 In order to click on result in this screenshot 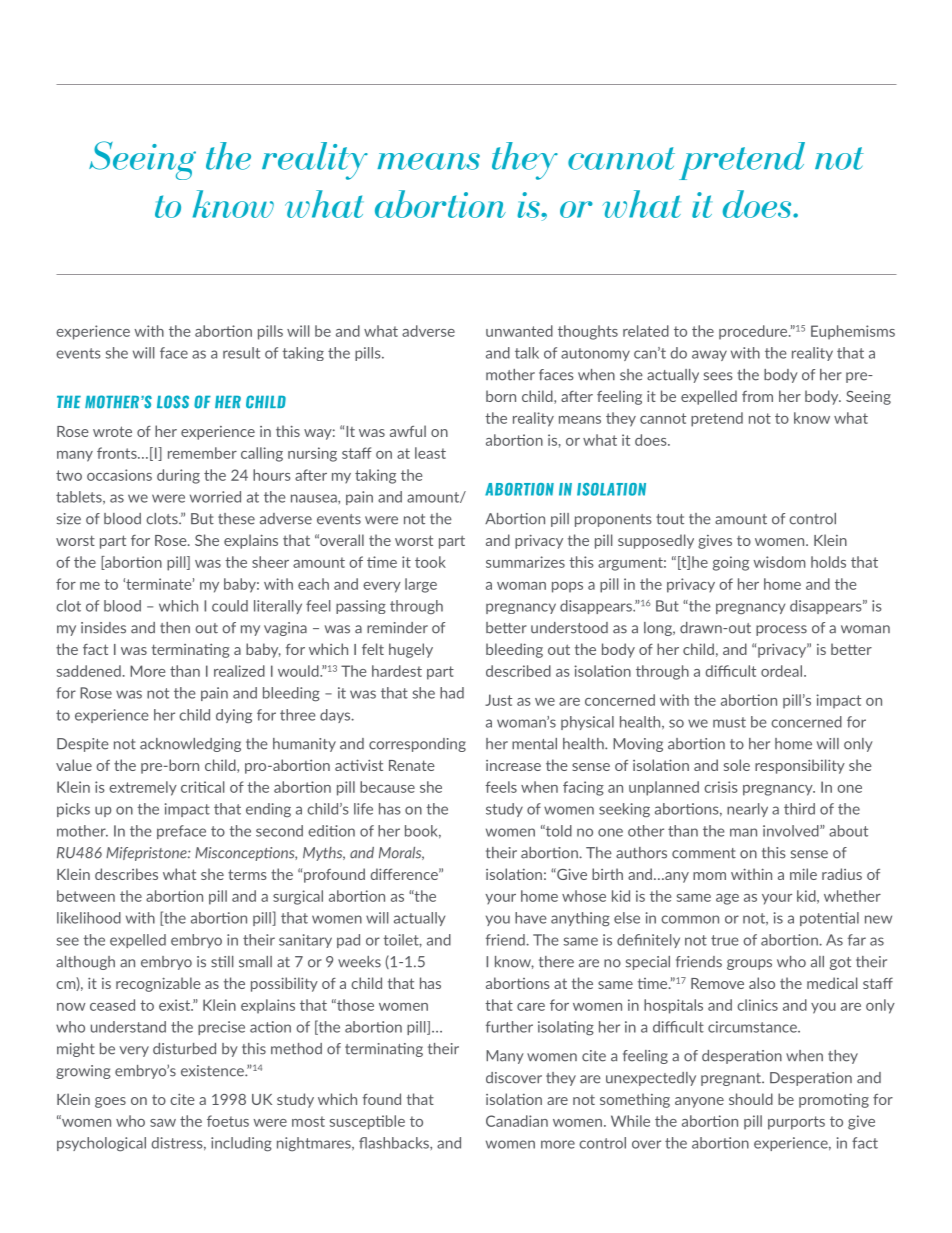, I will do `click(241, 353)`.
